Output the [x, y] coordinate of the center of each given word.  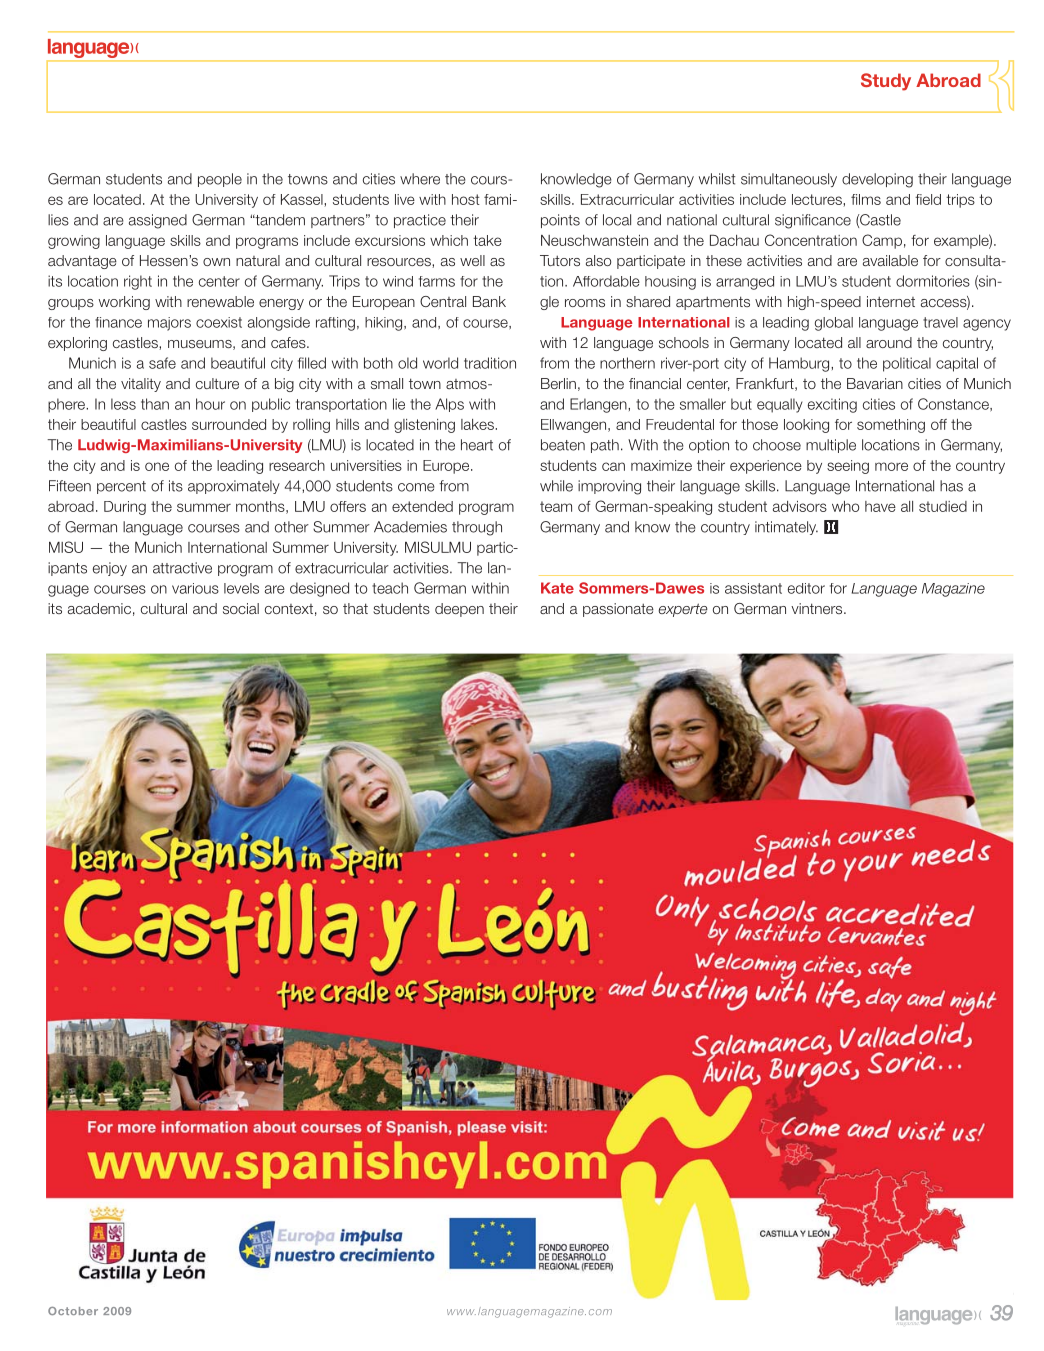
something [891, 426]
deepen [459, 610]
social [241, 608]
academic [99, 608]
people [220, 180]
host [466, 199]
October [73, 1311]
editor [806, 588]
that [355, 608]
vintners [818, 608]
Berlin [558, 383]
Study [886, 82]
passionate [618, 610]
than [155, 404]
